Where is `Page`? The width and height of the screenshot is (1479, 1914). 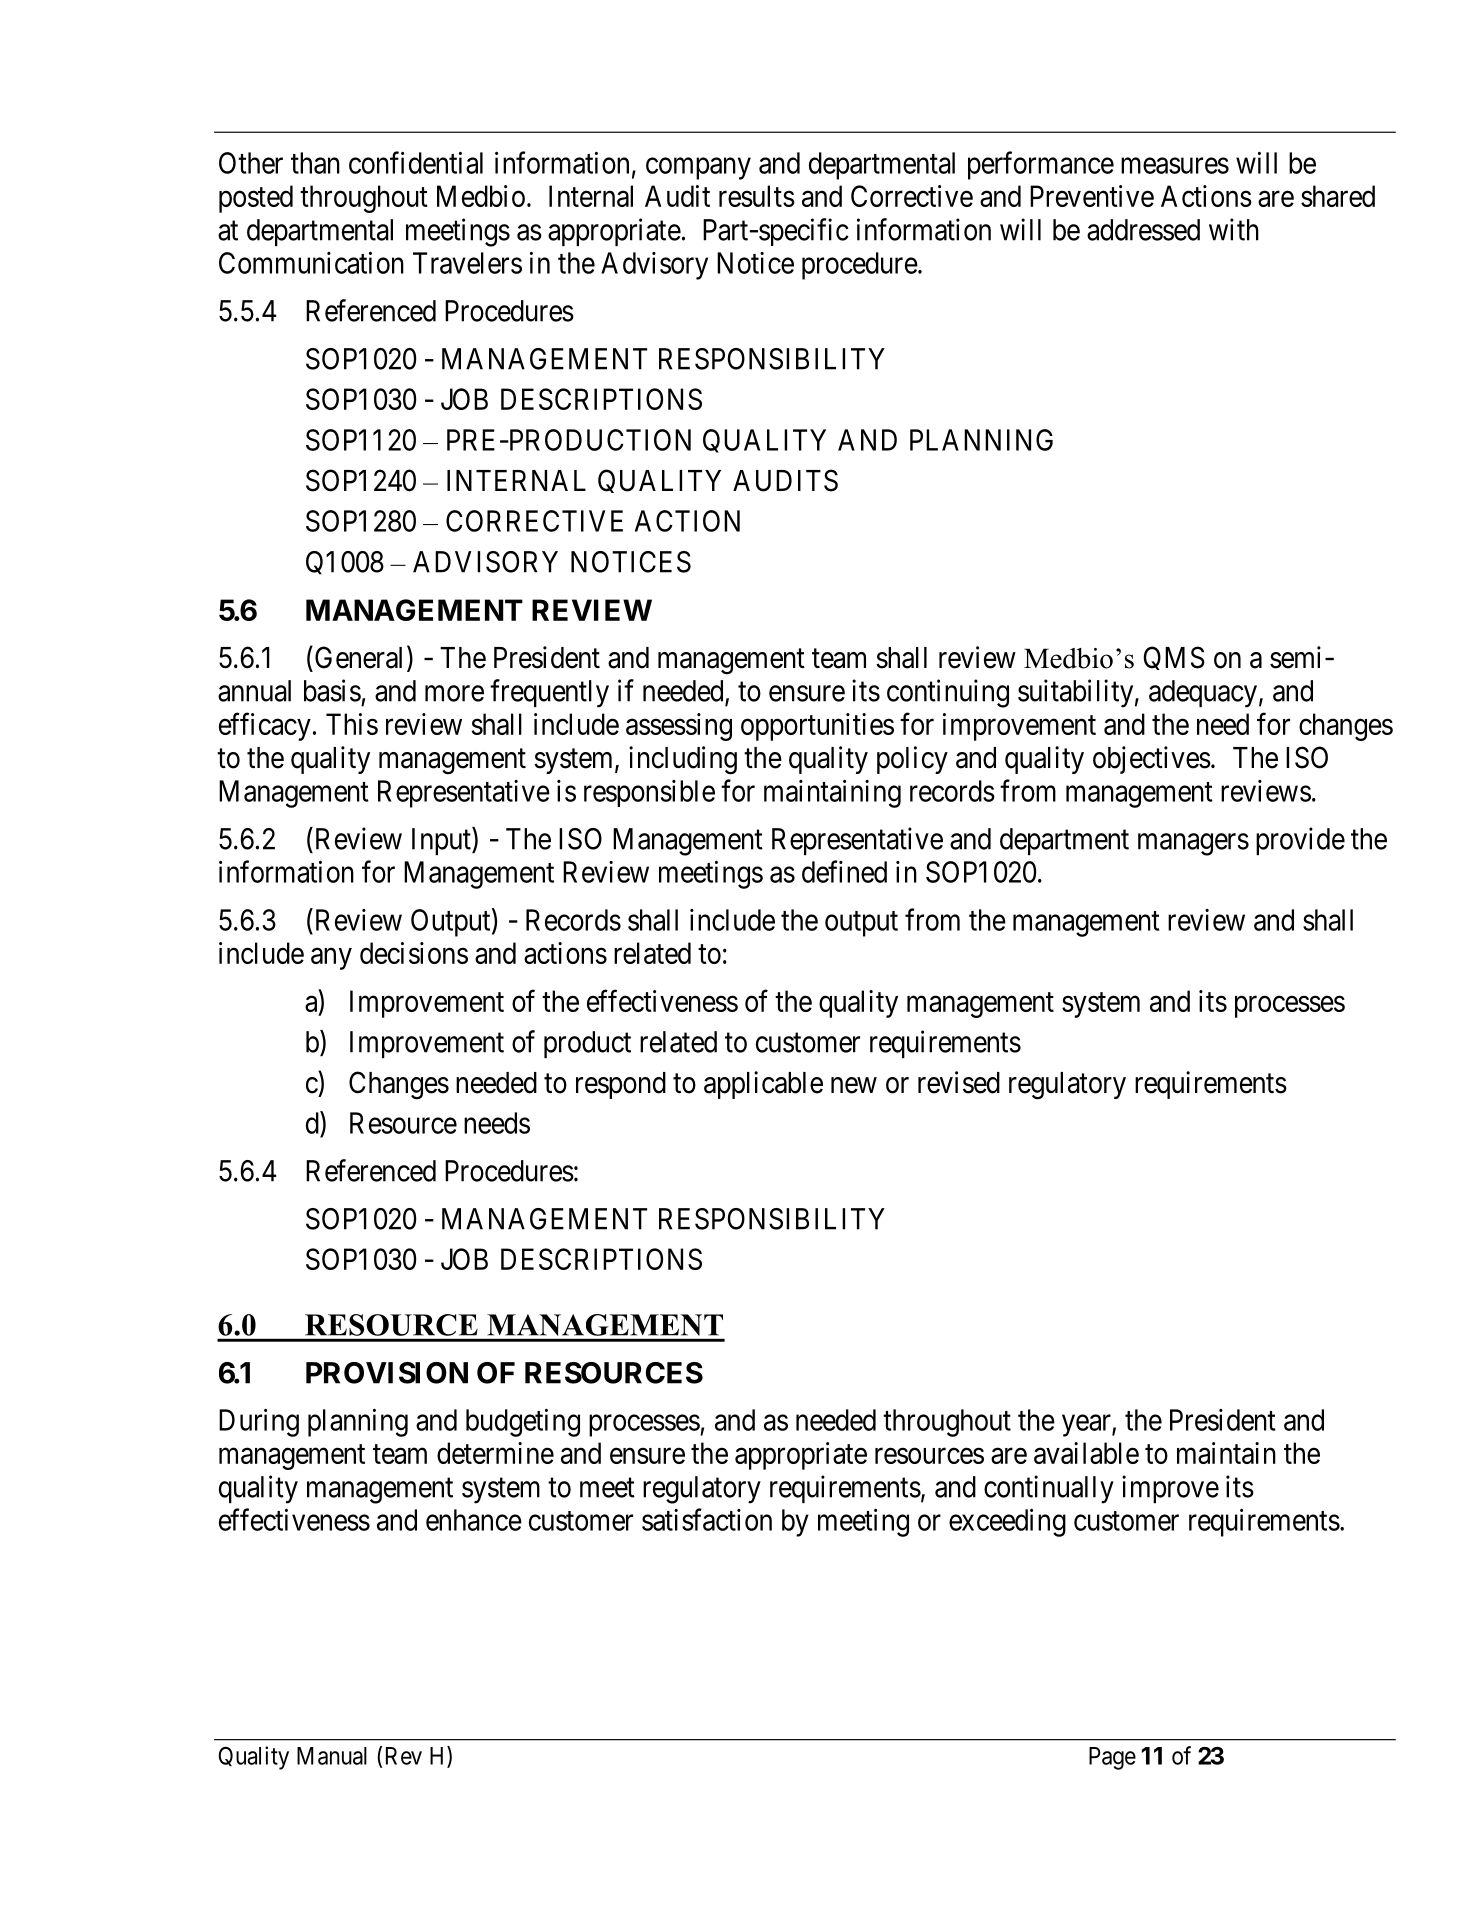
Page is located at coordinates (1112, 1758).
